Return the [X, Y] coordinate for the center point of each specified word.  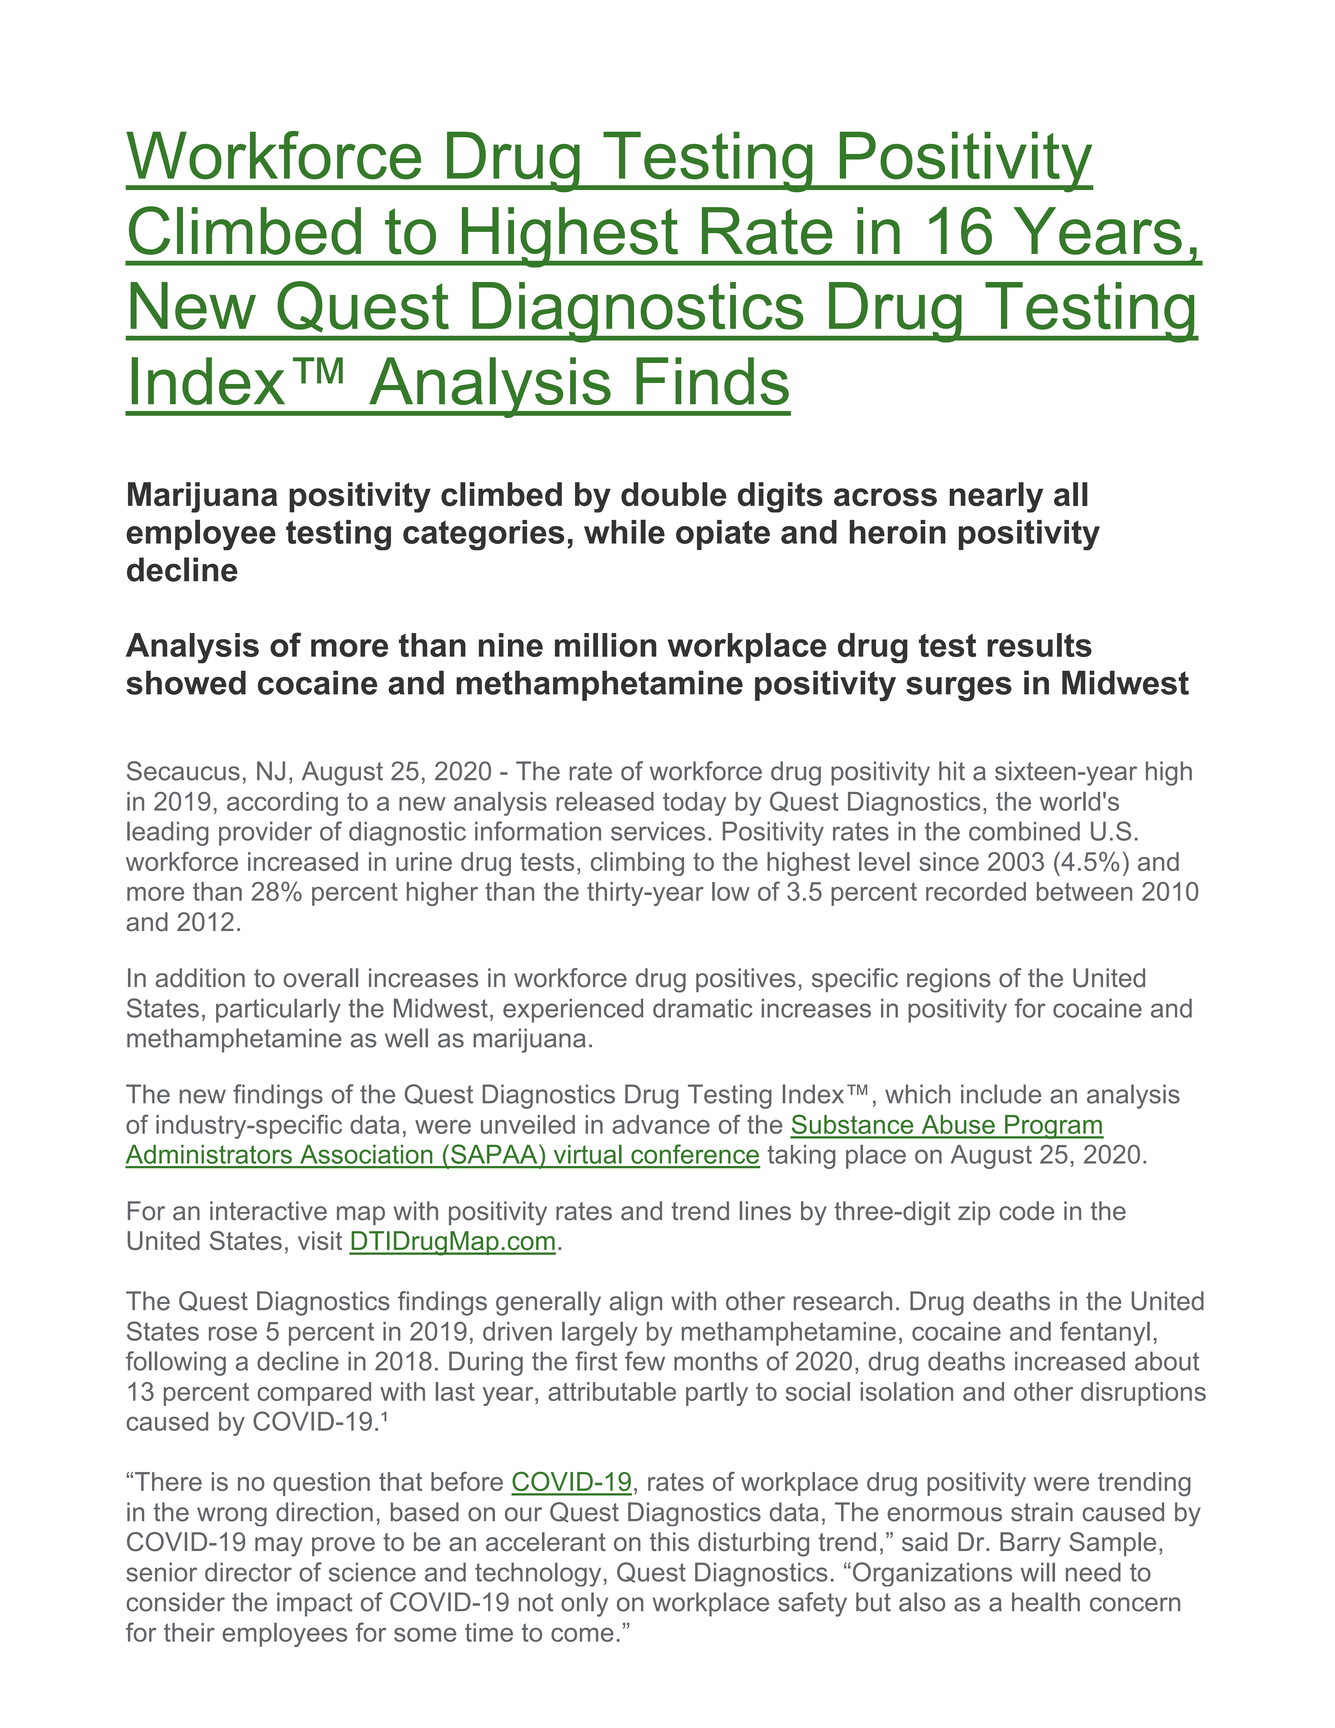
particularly [278, 1010]
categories [483, 535]
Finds [712, 381]
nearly [996, 497]
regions [949, 980]
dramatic [703, 1008]
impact [315, 1604]
